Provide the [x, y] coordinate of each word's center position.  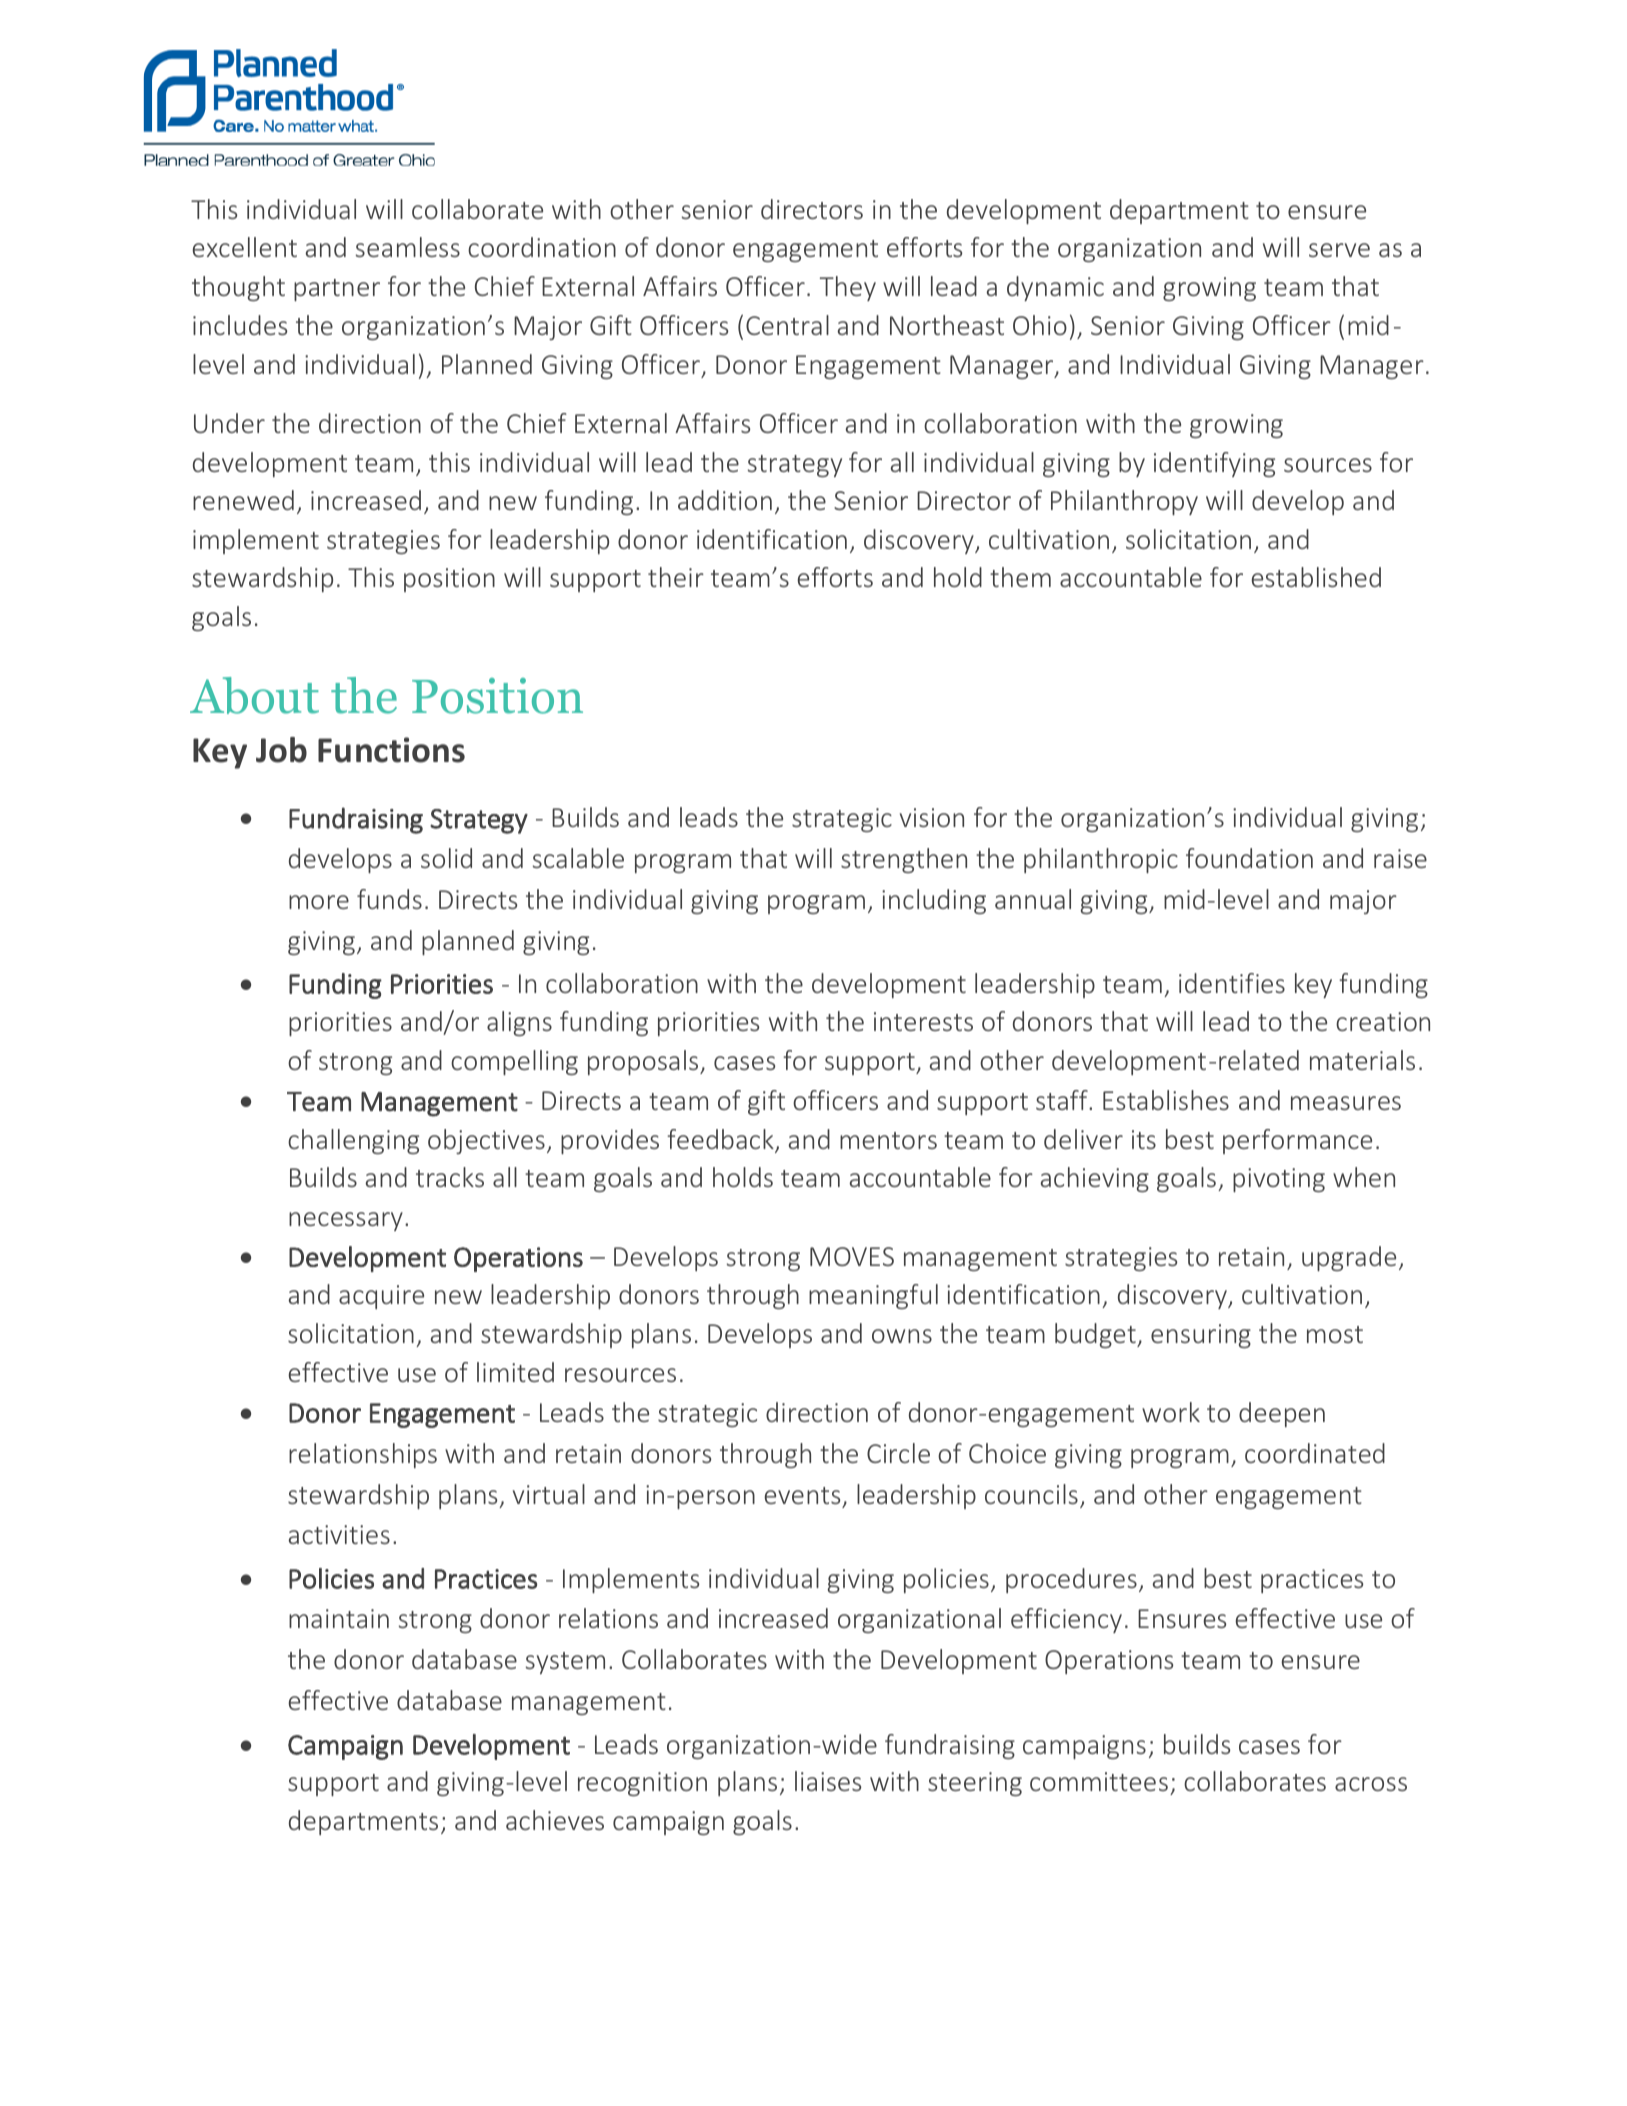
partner [337, 290]
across [1371, 1784]
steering [975, 1784]
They [848, 288]
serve [1339, 250]
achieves [555, 1820]
